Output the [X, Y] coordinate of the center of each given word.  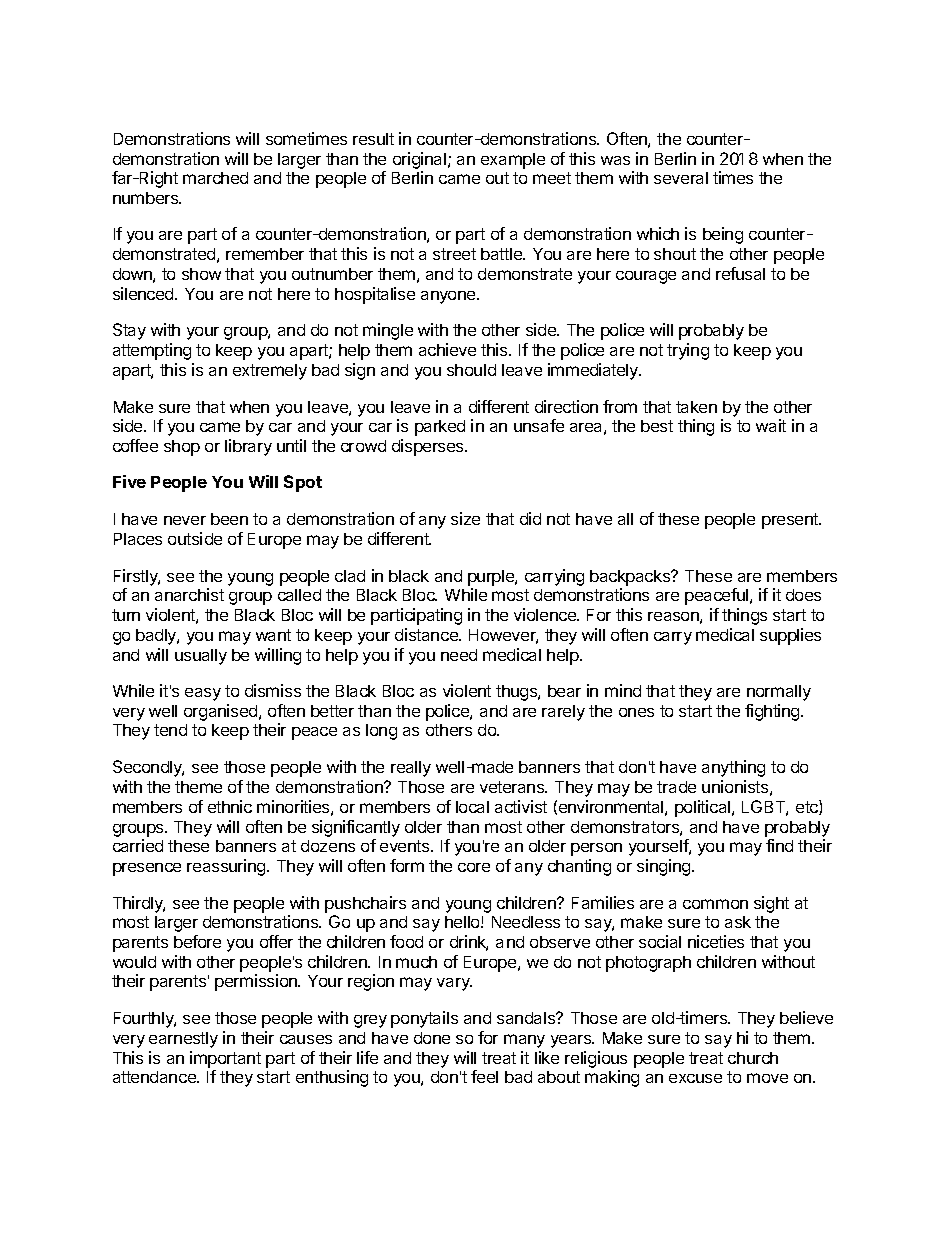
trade [676, 787]
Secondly [148, 768]
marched [215, 178]
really [411, 769]
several [681, 178]
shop [182, 448]
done [432, 1038]
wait [771, 425]
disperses [429, 447]
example [513, 161]
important [225, 1059]
